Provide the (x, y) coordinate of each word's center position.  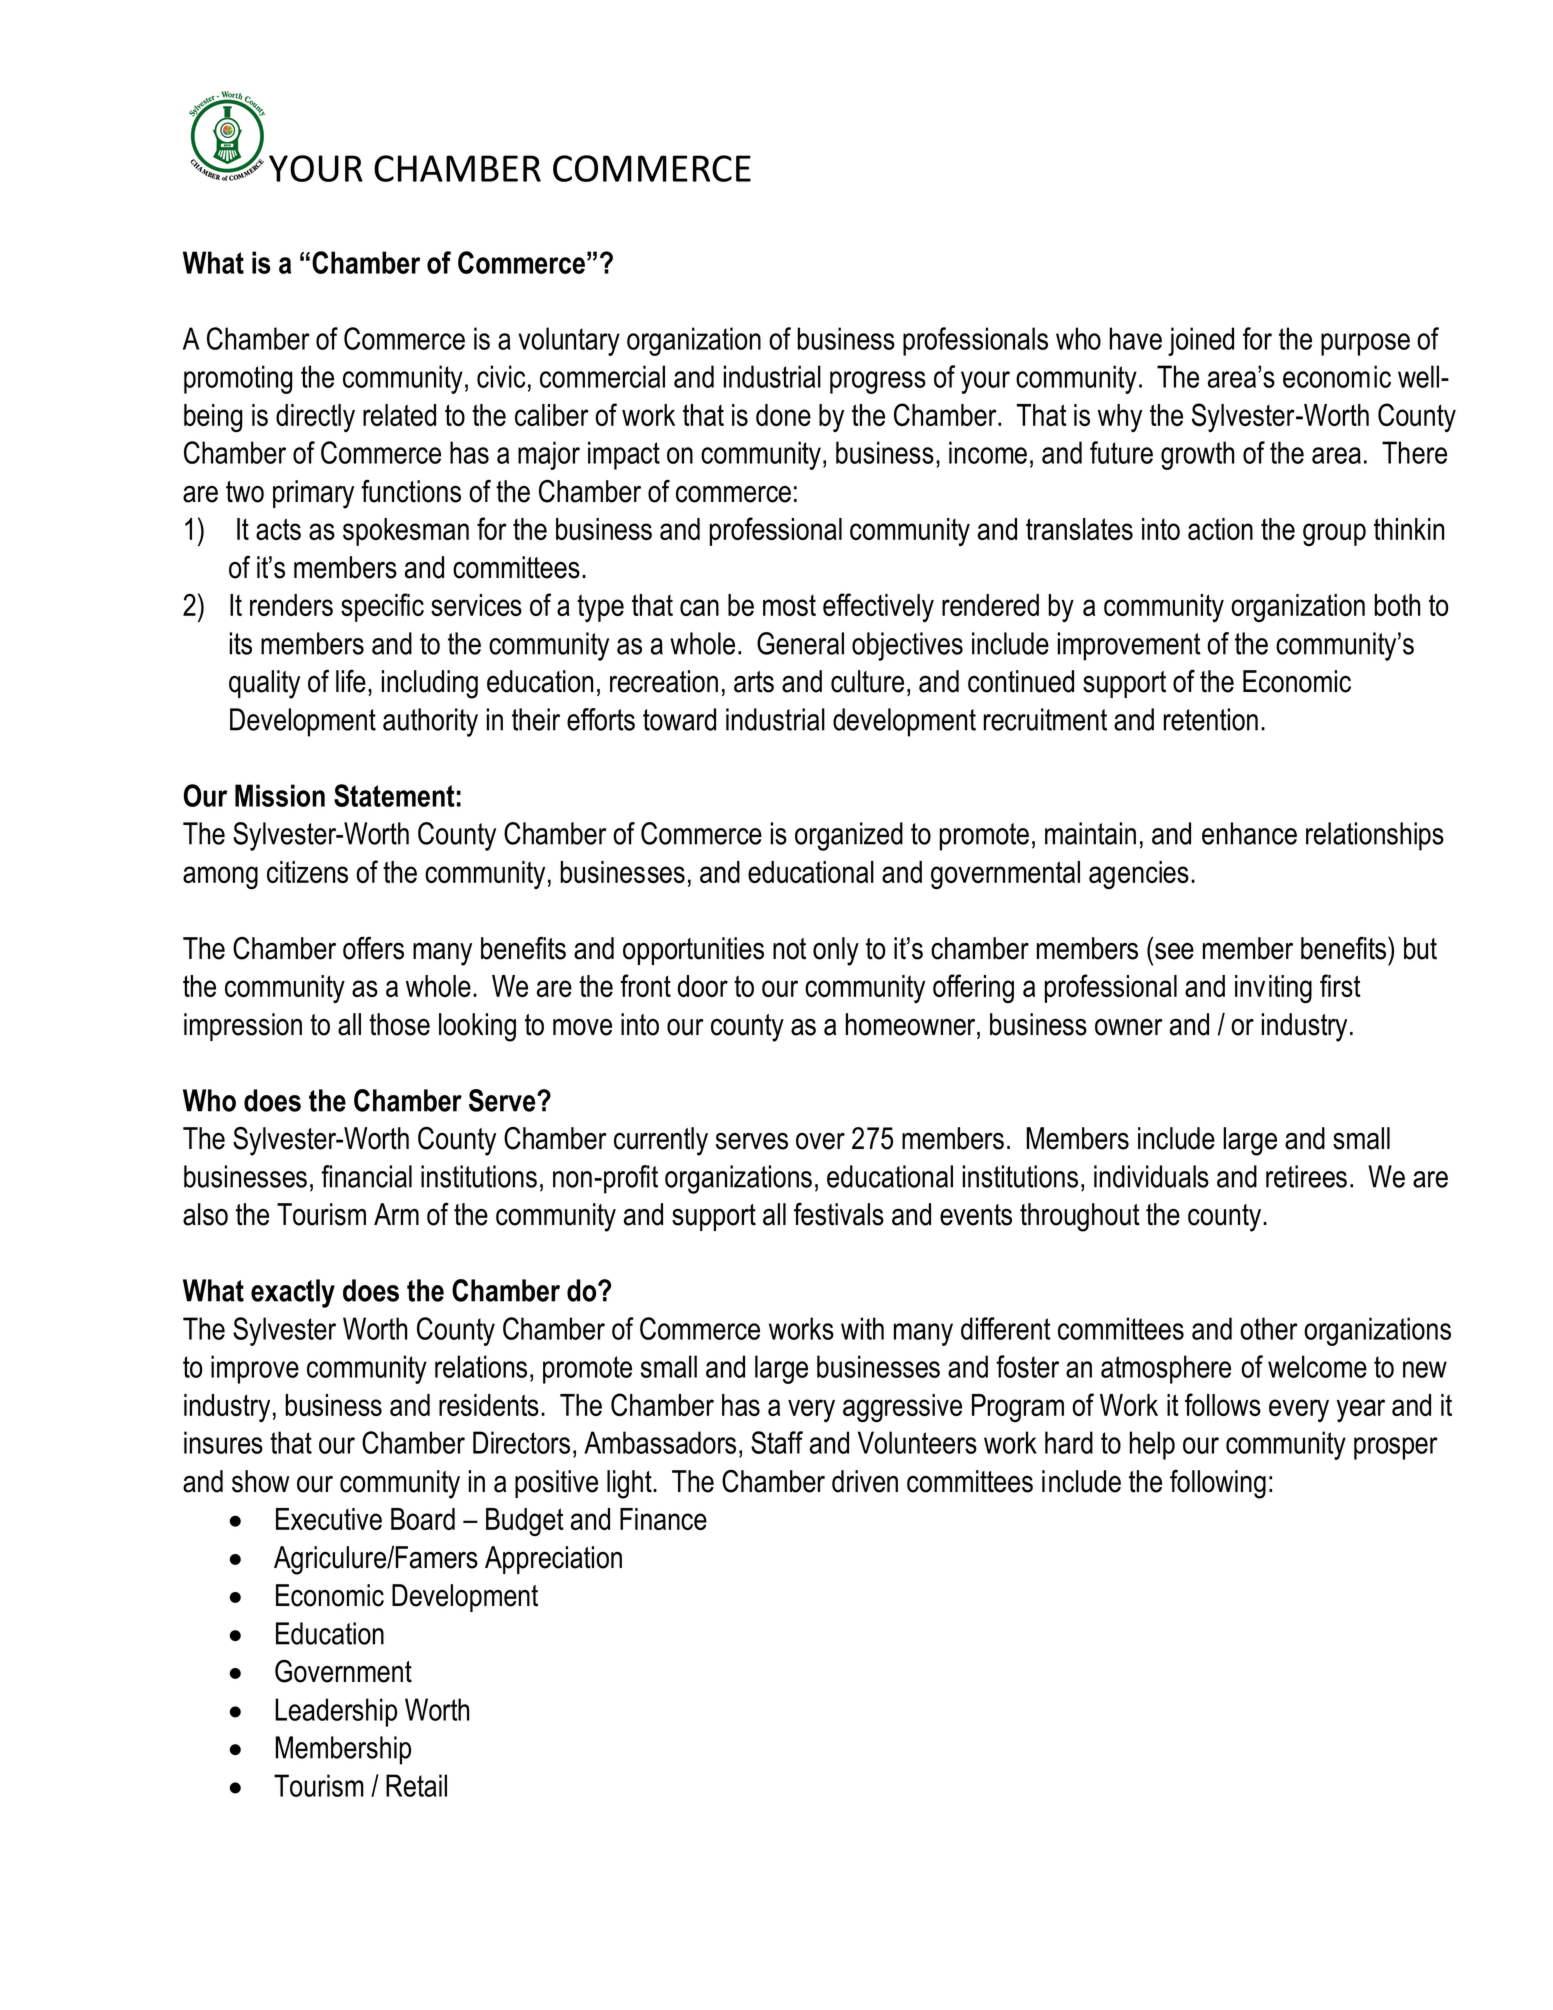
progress (878, 382)
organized (849, 836)
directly (315, 418)
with (862, 1328)
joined (1201, 341)
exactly (293, 1293)
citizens (307, 872)
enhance (1249, 833)
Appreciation (553, 1560)
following (1218, 1484)
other (1269, 1328)
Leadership (336, 1712)
